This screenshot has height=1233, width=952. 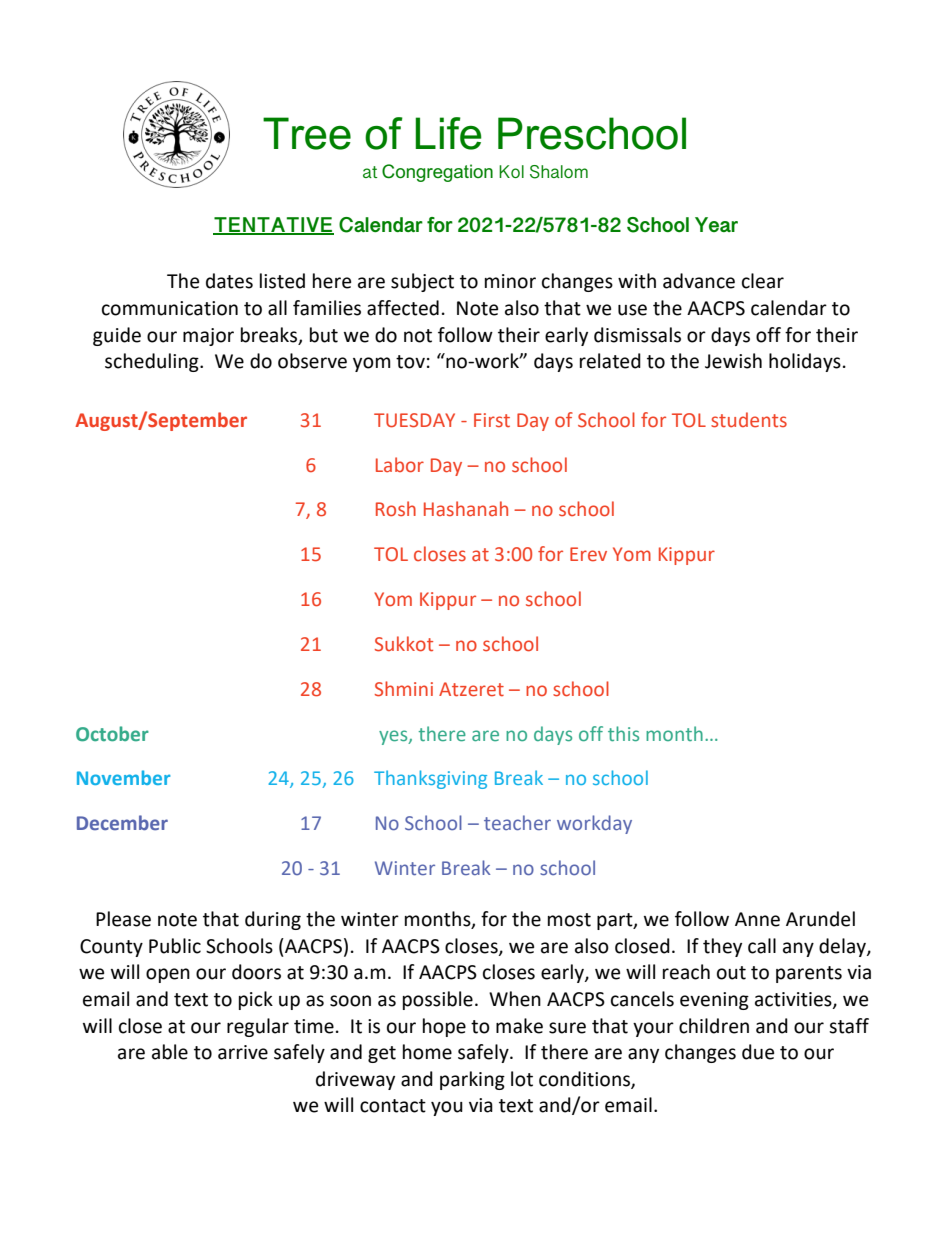 I want to click on Year, so click(x=716, y=224).
